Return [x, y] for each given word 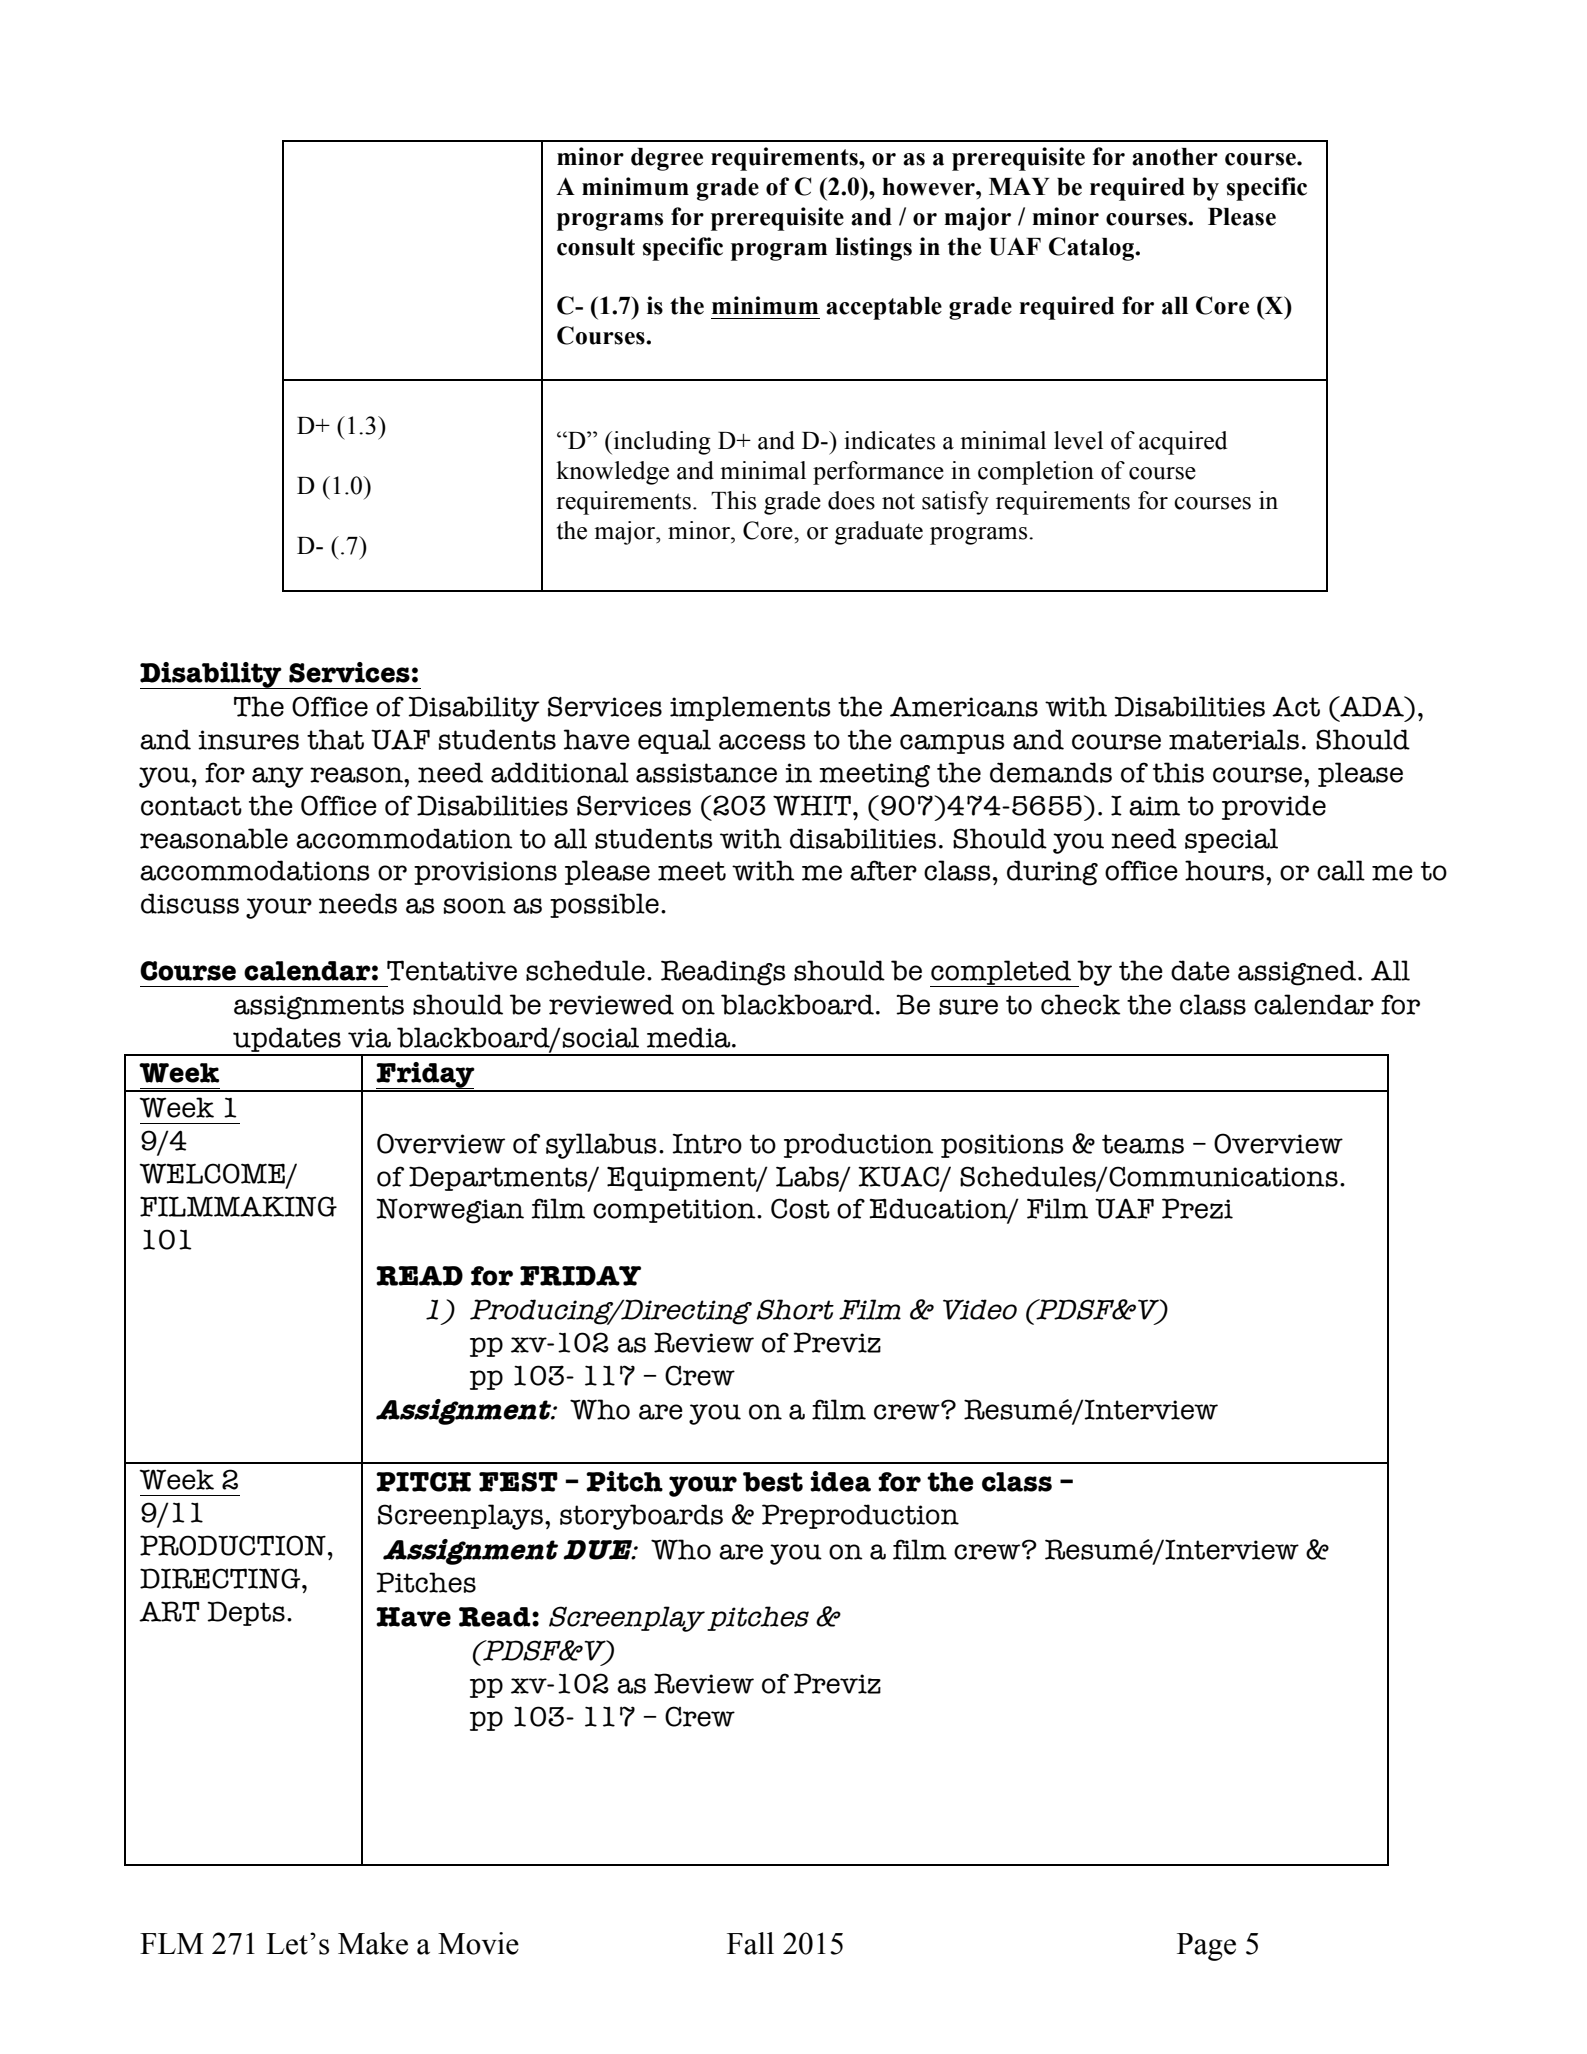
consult [596, 247]
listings [873, 249]
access [762, 742]
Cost [800, 1208]
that [335, 739]
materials [1234, 739]
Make [373, 1943]
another [1175, 157]
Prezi [1197, 1208]
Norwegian [450, 1211]
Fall [750, 1943]
